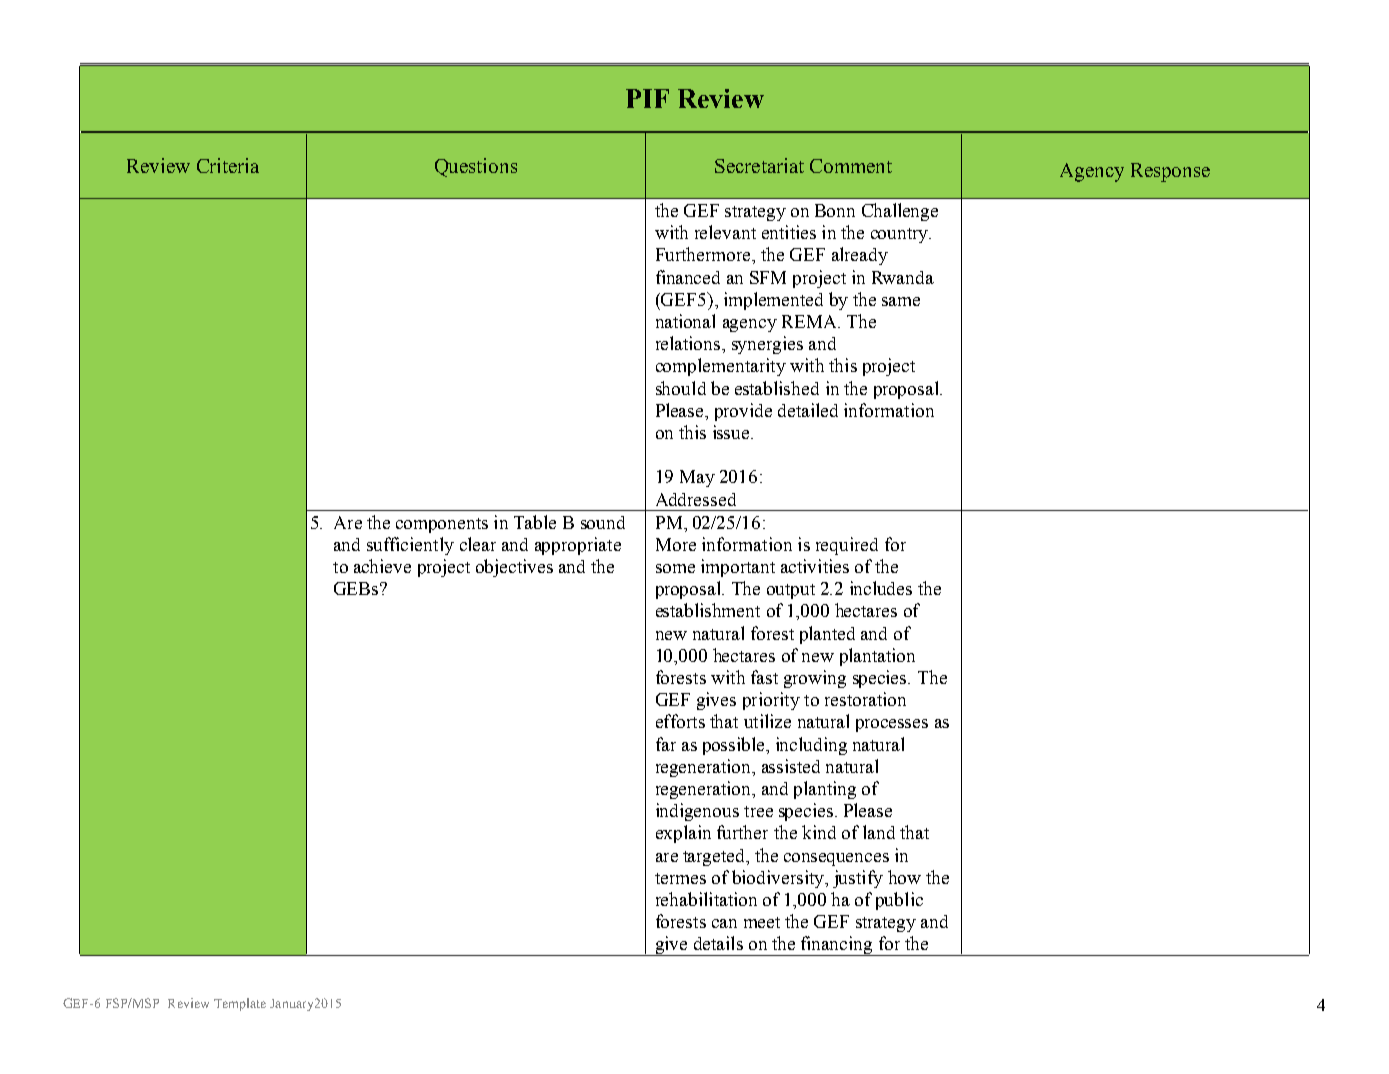 Image resolution: width=1389 pixels, height=1074 pixels. I want to click on Template, so click(240, 1004).
